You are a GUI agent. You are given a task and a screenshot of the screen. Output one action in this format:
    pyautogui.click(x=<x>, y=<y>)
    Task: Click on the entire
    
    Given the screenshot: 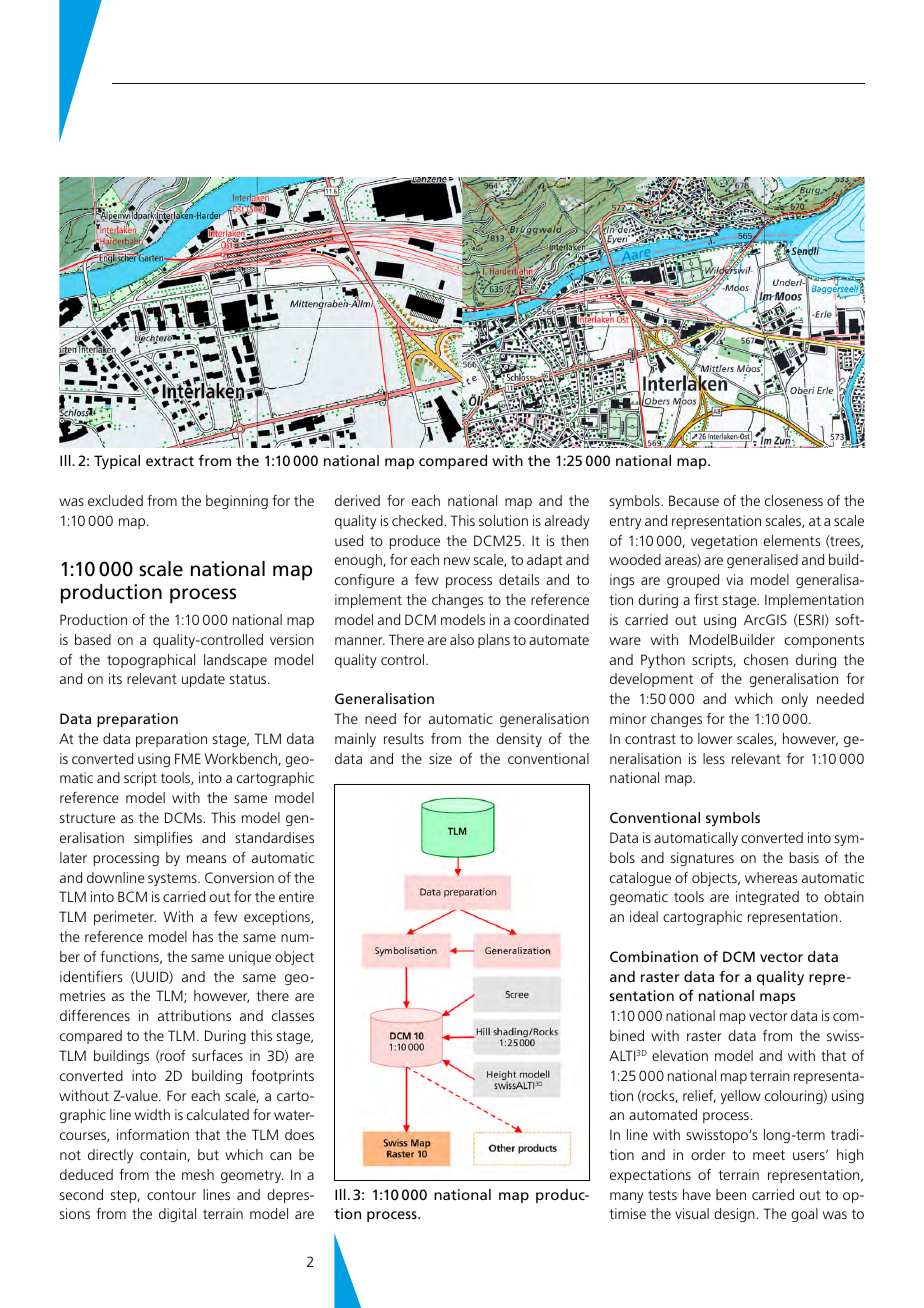 What is the action you would take?
    pyautogui.click(x=296, y=896)
